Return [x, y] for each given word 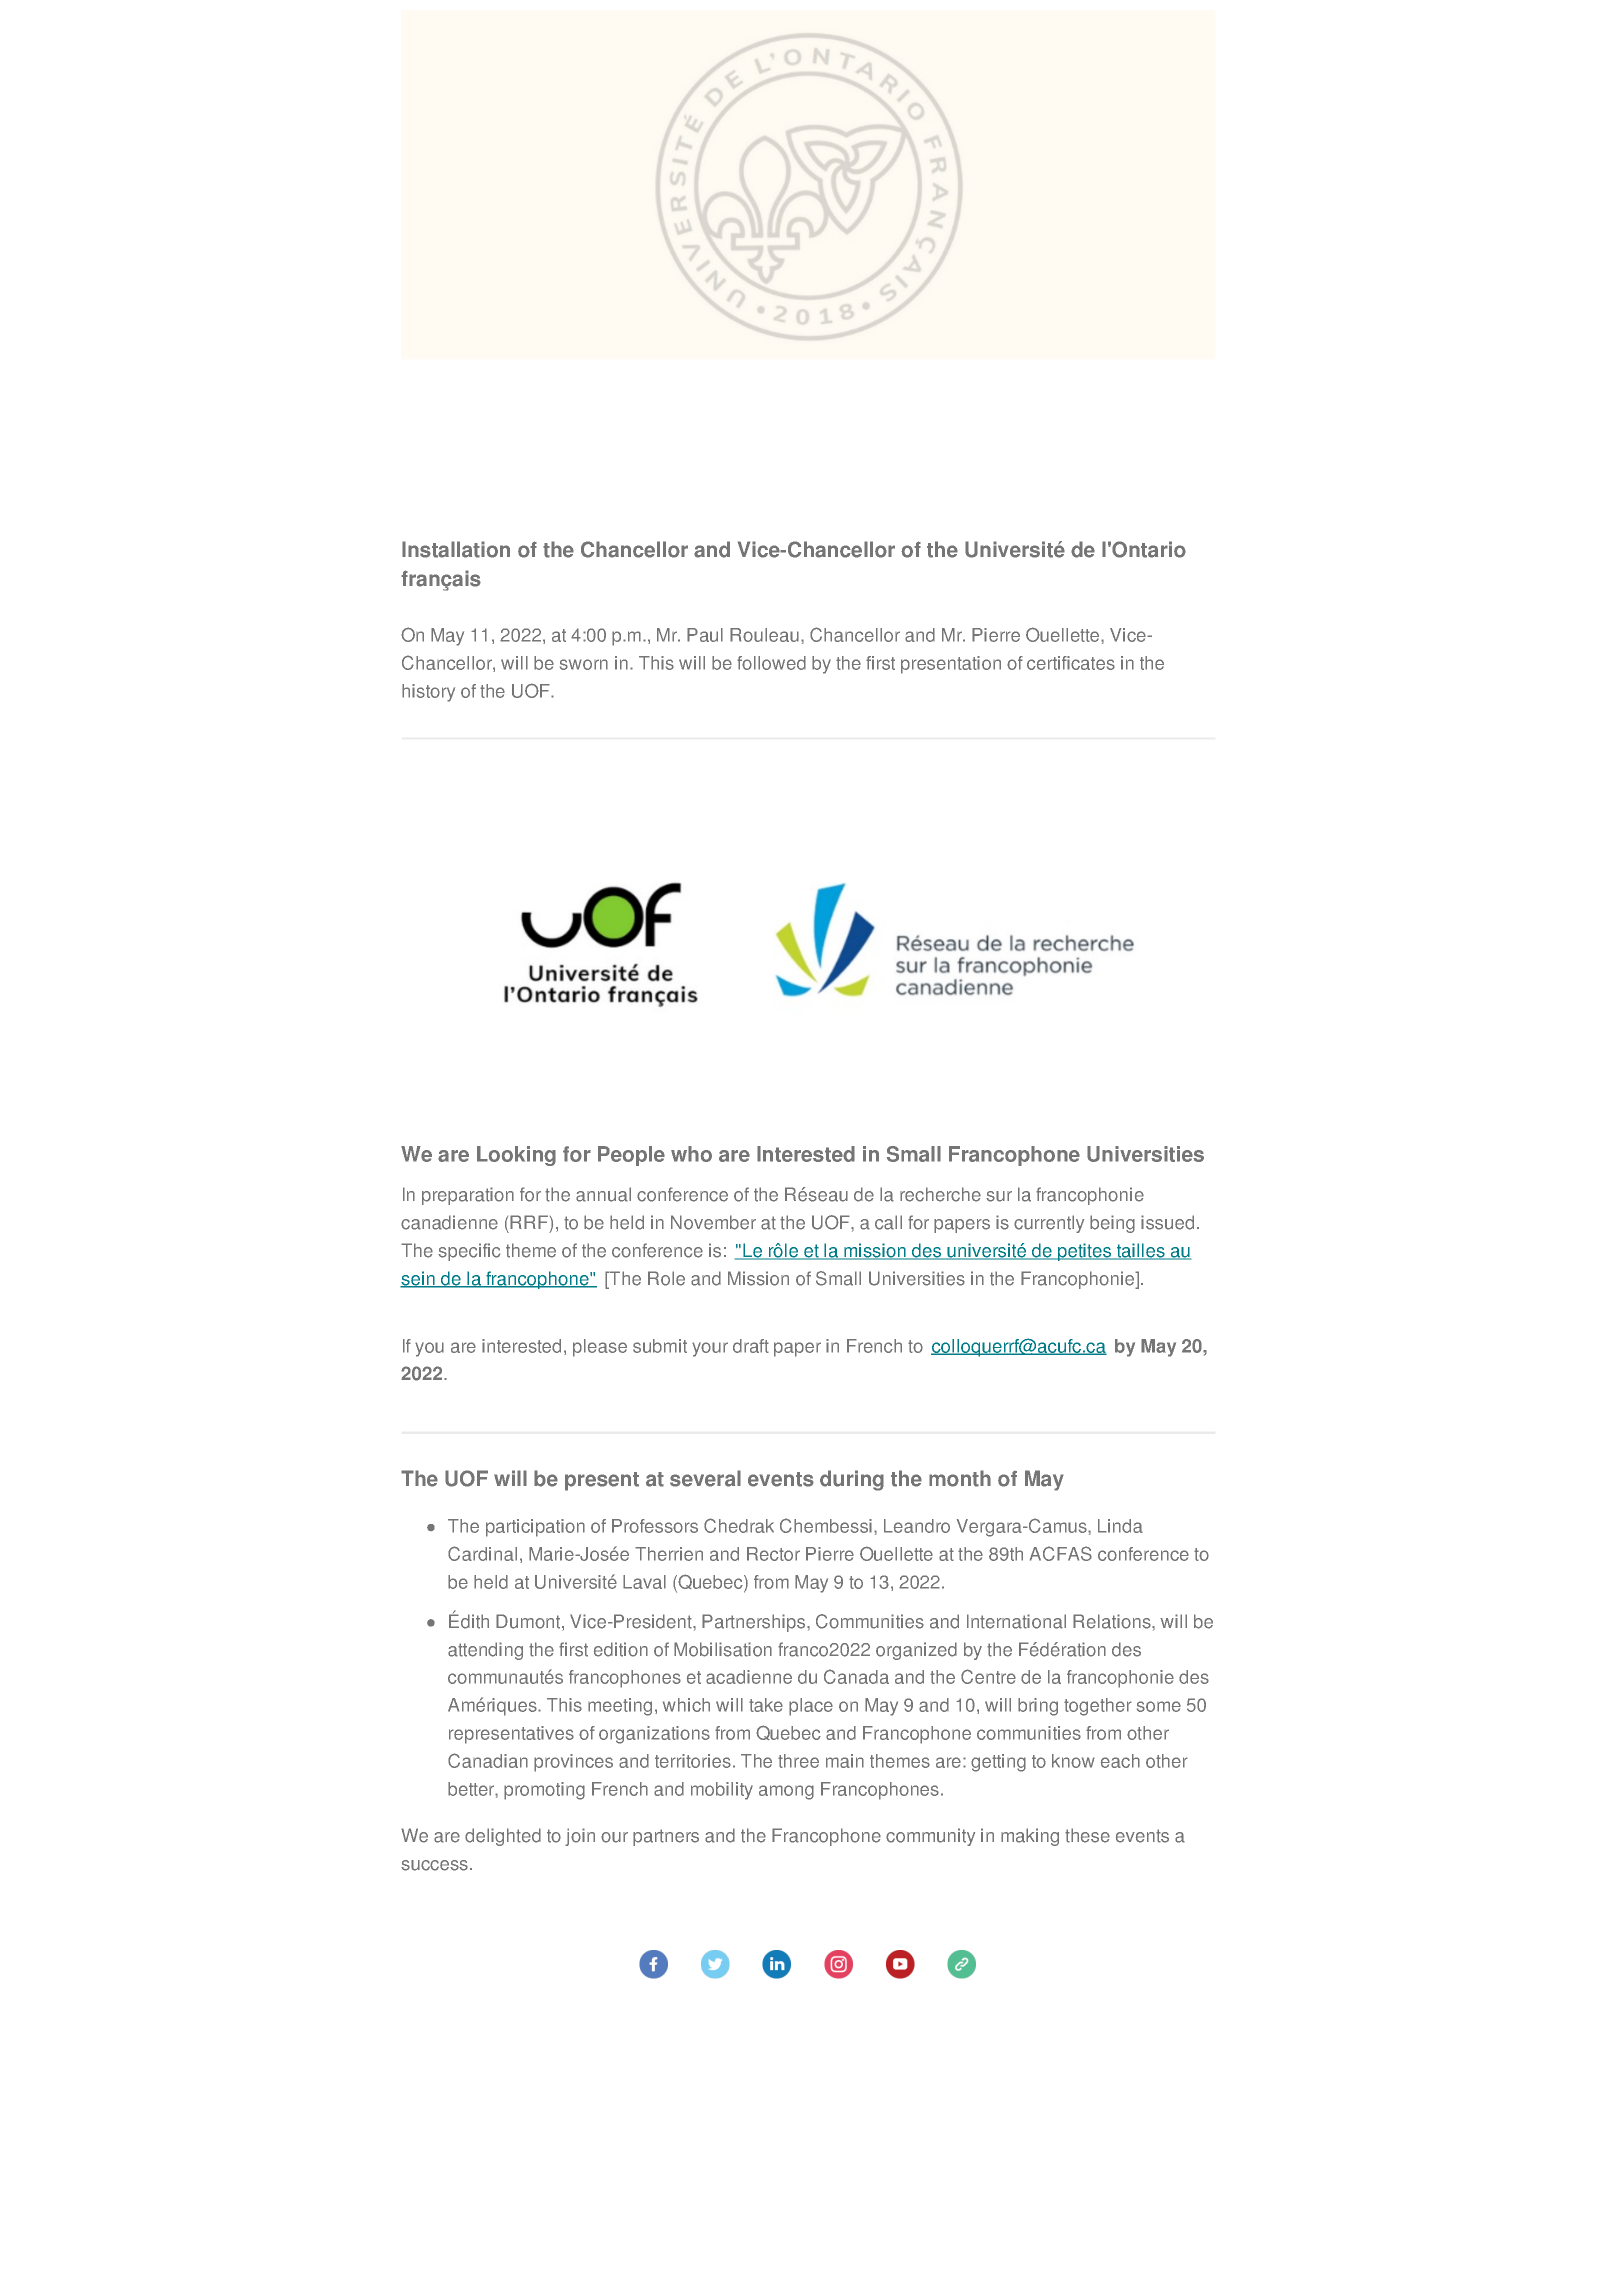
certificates [1071, 663]
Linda [1120, 1526]
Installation [456, 549]
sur [999, 1196]
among [786, 1792]
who [691, 1154]
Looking [516, 1156]
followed [771, 663]
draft [751, 1346]
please [600, 1348]
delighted [503, 1837]
